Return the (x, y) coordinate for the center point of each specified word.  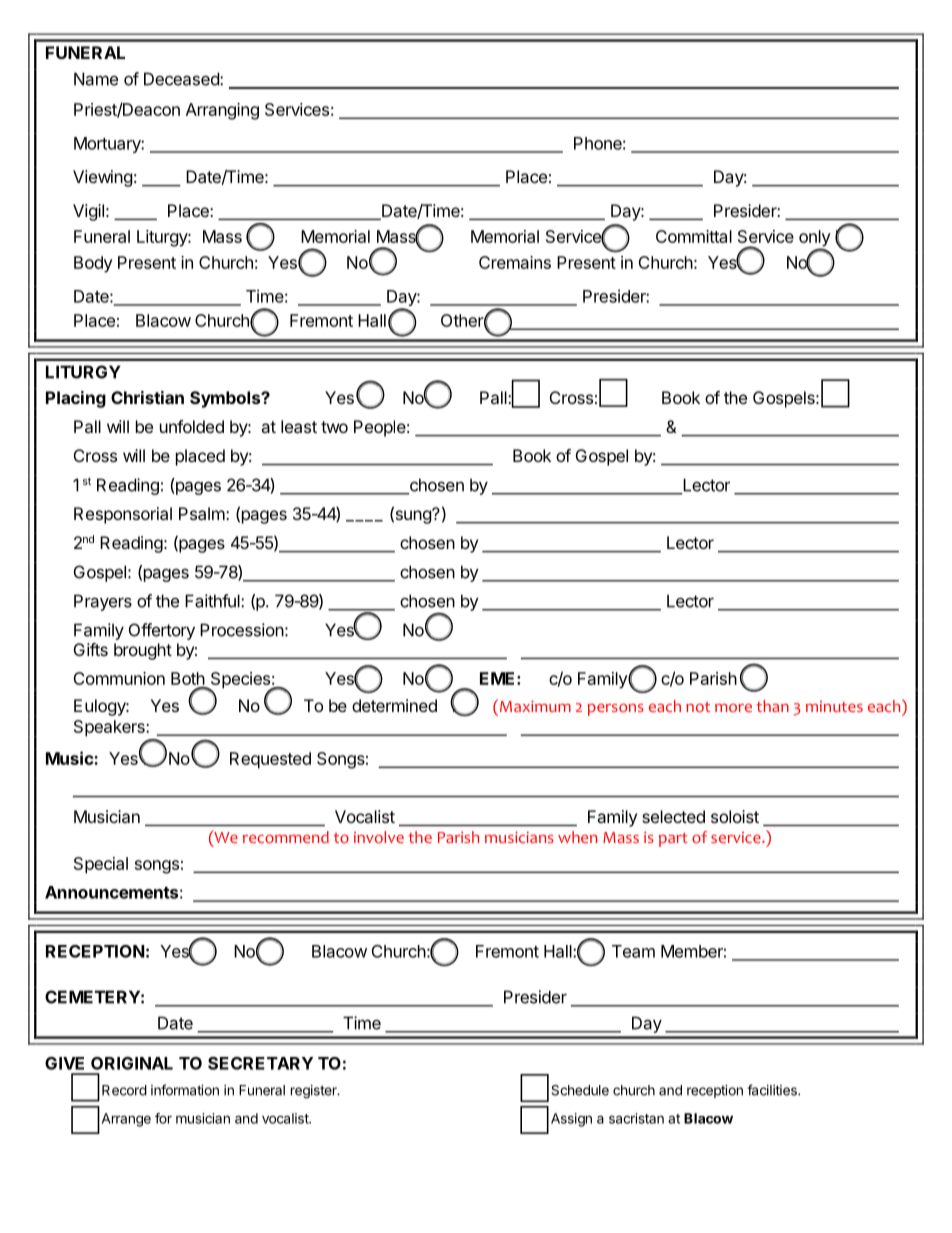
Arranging (222, 111)
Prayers (103, 602)
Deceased (182, 79)
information (185, 1090)
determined (394, 705)
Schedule (580, 1090)
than (772, 706)
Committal (694, 236)
